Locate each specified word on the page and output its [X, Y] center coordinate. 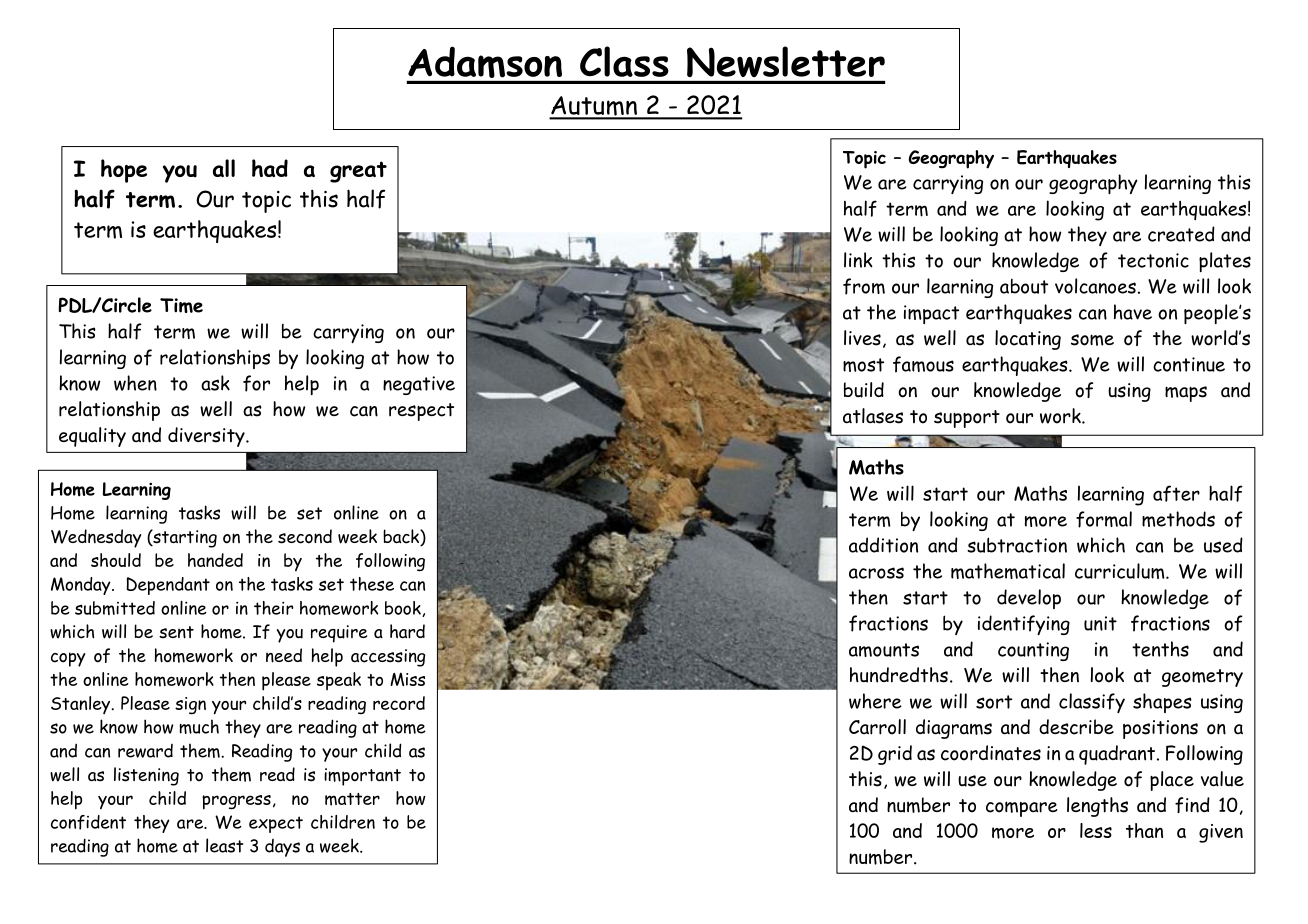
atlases [873, 416]
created [1181, 234]
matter [352, 799]
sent [176, 632]
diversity [207, 437]
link [858, 260]
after [1176, 493]
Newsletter [786, 61]
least [224, 845]
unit [1100, 623]
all [224, 168]
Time [181, 305]
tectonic [1153, 260]
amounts [884, 650]
